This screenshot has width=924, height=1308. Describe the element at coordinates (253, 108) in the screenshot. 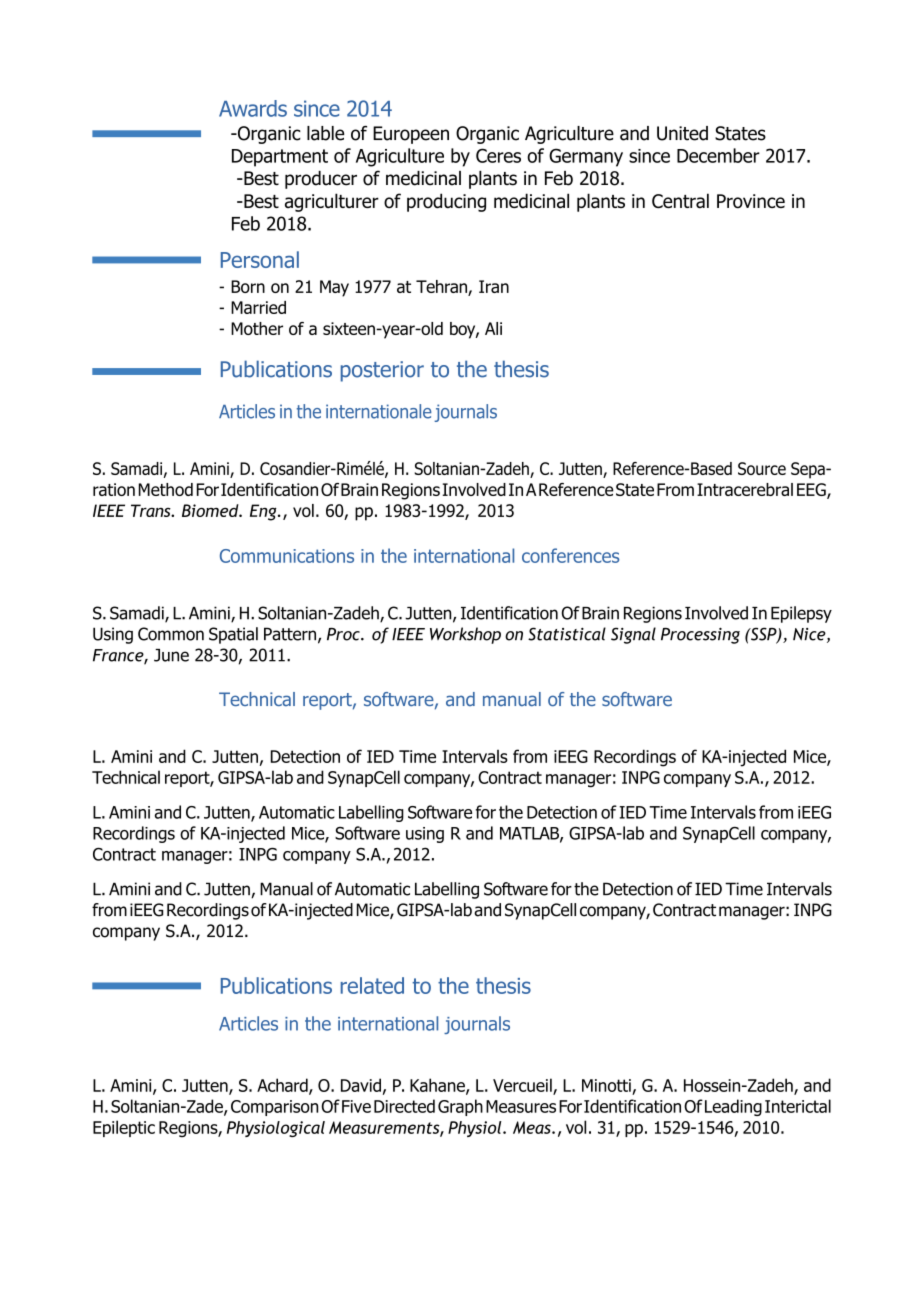

I see `Awards` at that location.
